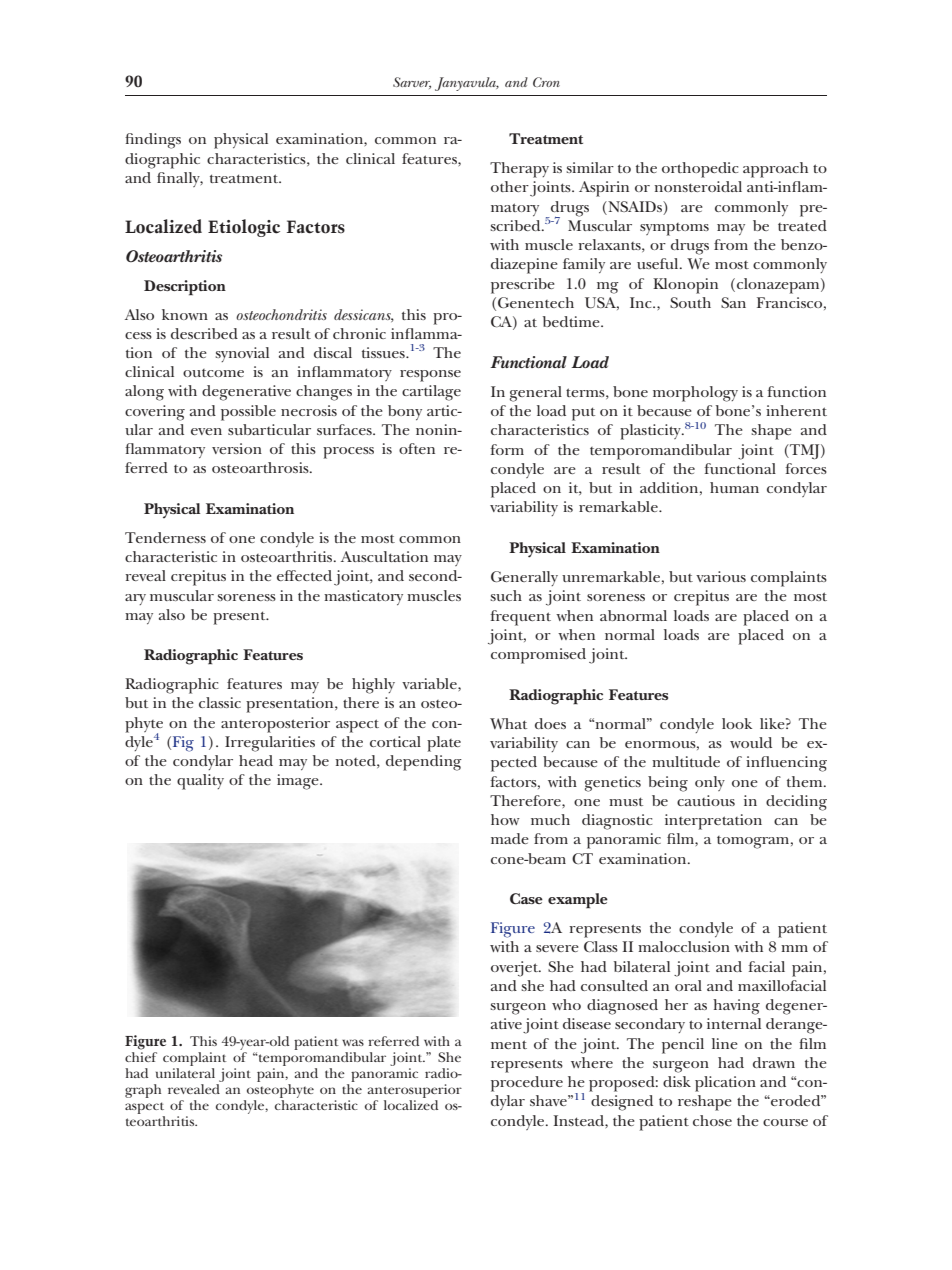  What do you see at coordinates (546, 82) in the page?
I see `Cron` at bounding box center [546, 82].
